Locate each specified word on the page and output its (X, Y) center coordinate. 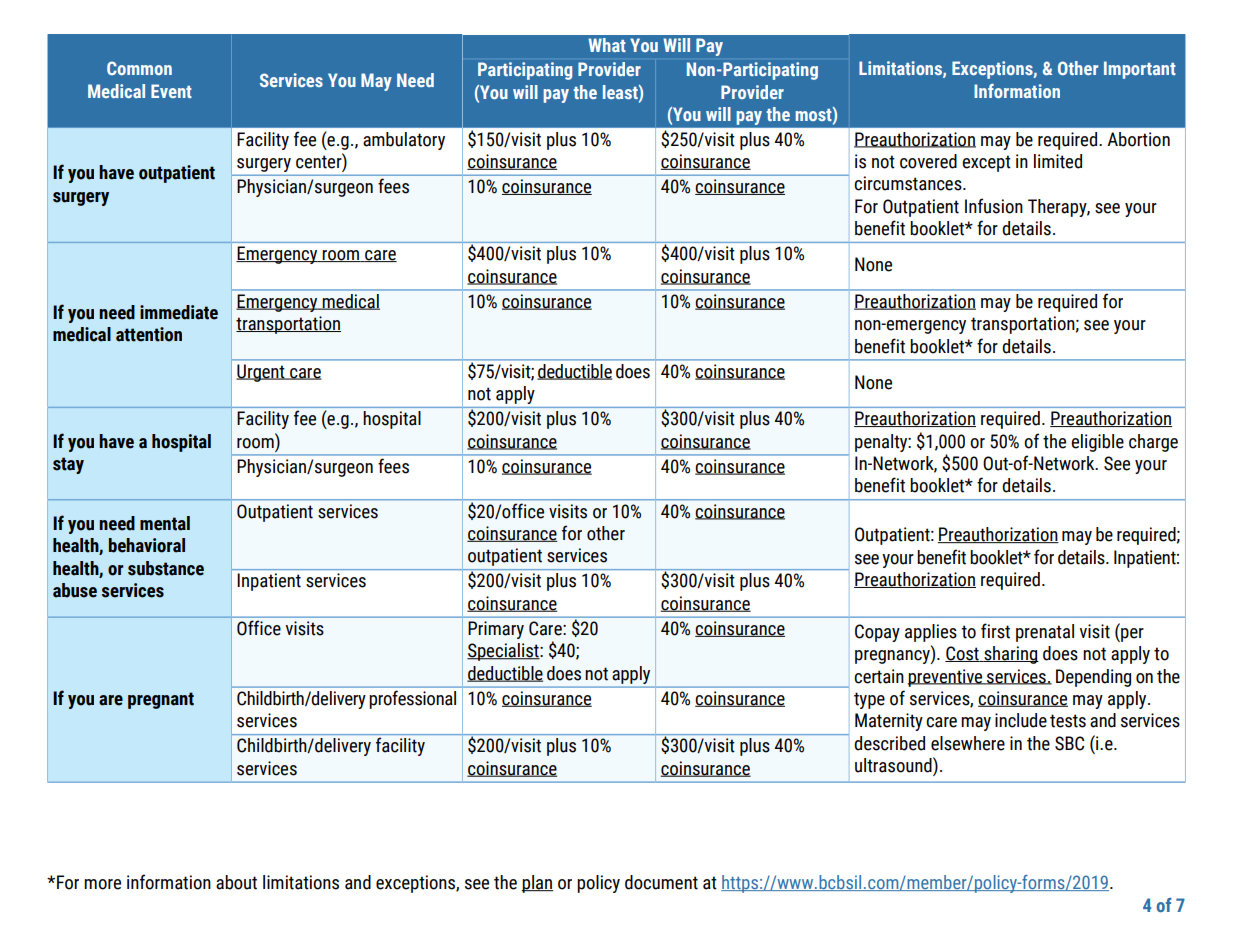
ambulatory (404, 141)
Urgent (261, 373)
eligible (1097, 443)
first (995, 631)
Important (1140, 70)
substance (166, 568)
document (661, 882)
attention (149, 334)
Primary (496, 630)
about (236, 882)
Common (139, 68)
